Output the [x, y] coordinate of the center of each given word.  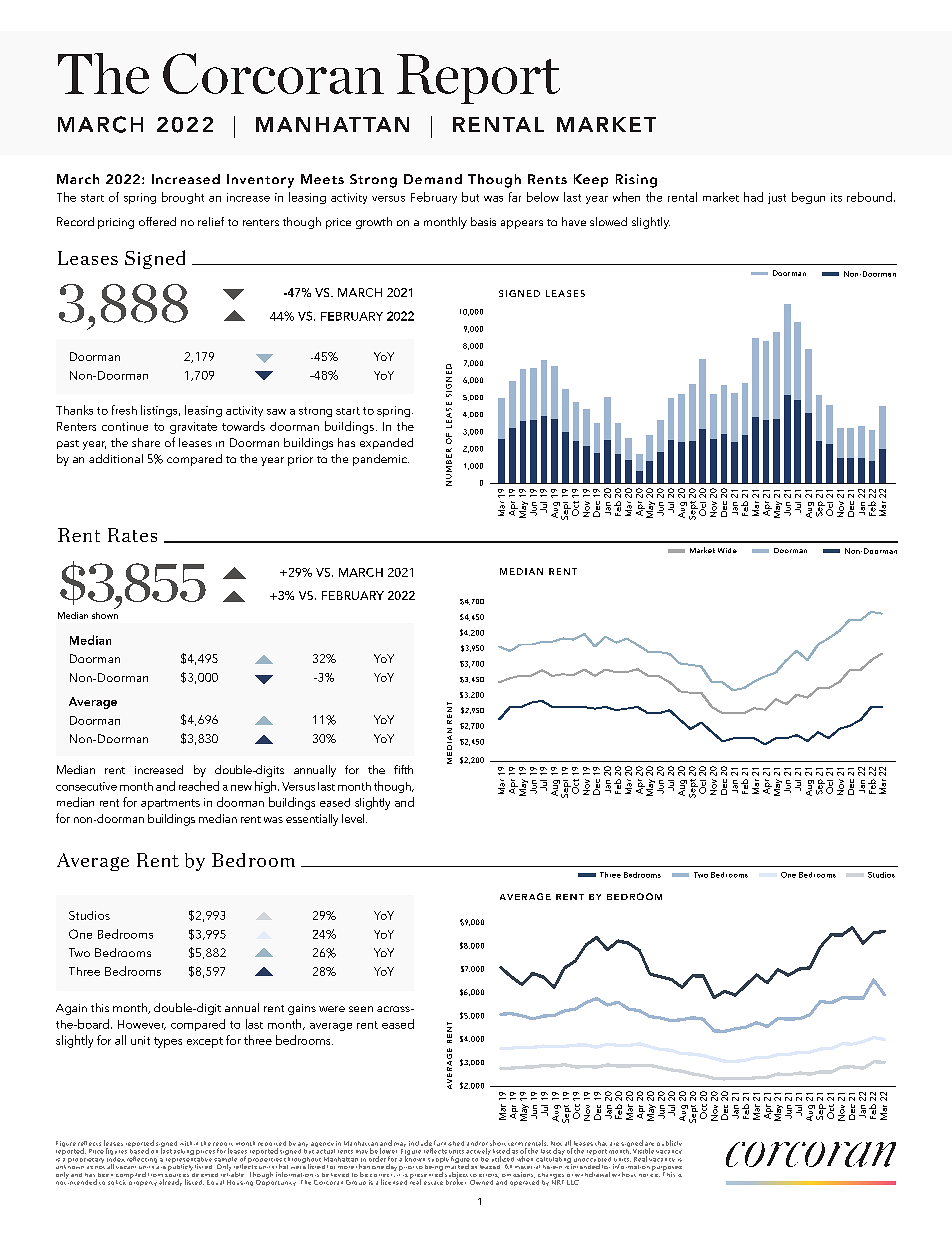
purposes [667, 1169]
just [777, 198]
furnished [449, 1143]
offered [157, 221]
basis [483, 221]
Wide [727, 550]
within [189, 1143]
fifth [403, 769]
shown [105, 615]
